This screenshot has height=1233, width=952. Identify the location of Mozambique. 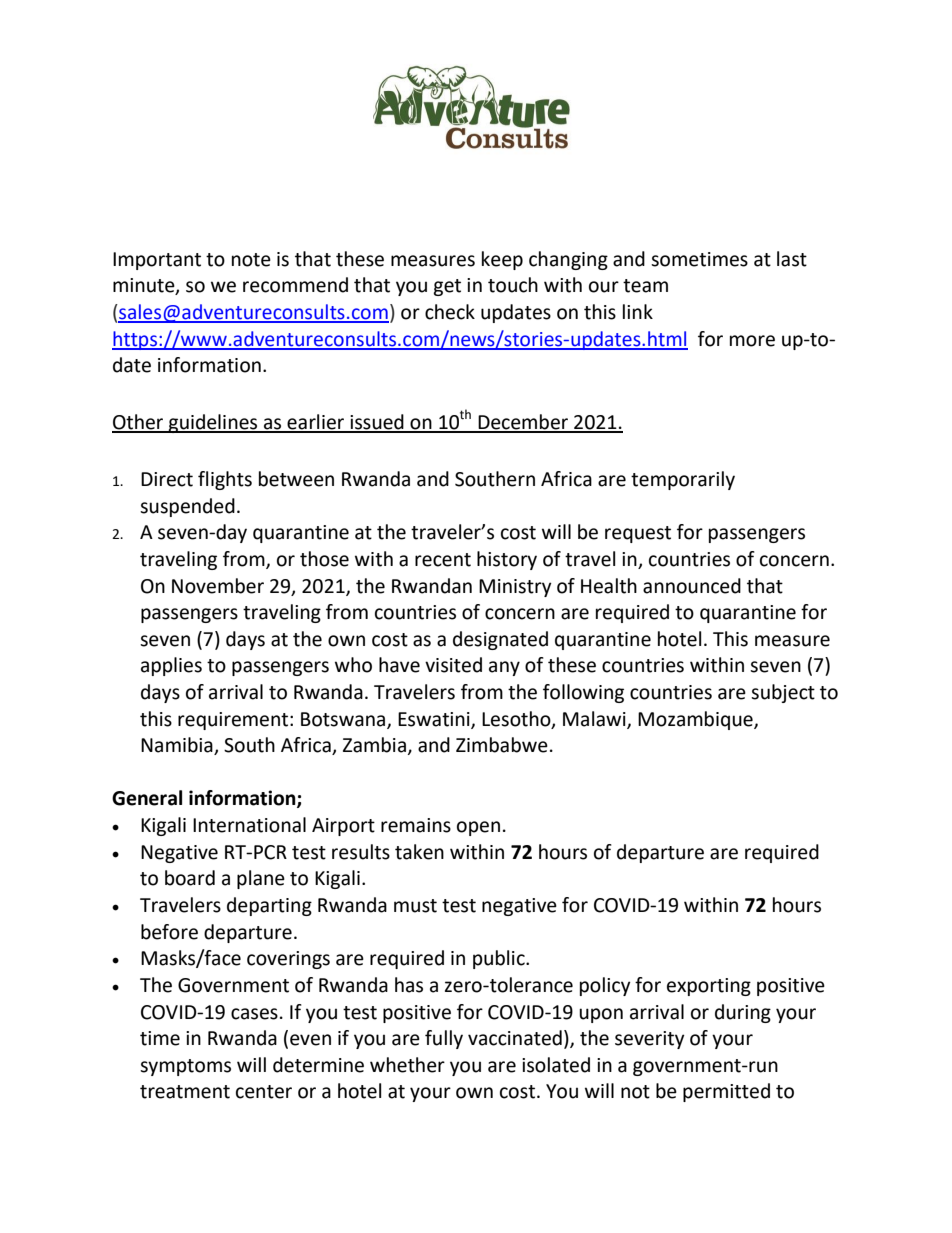
(696, 720).
